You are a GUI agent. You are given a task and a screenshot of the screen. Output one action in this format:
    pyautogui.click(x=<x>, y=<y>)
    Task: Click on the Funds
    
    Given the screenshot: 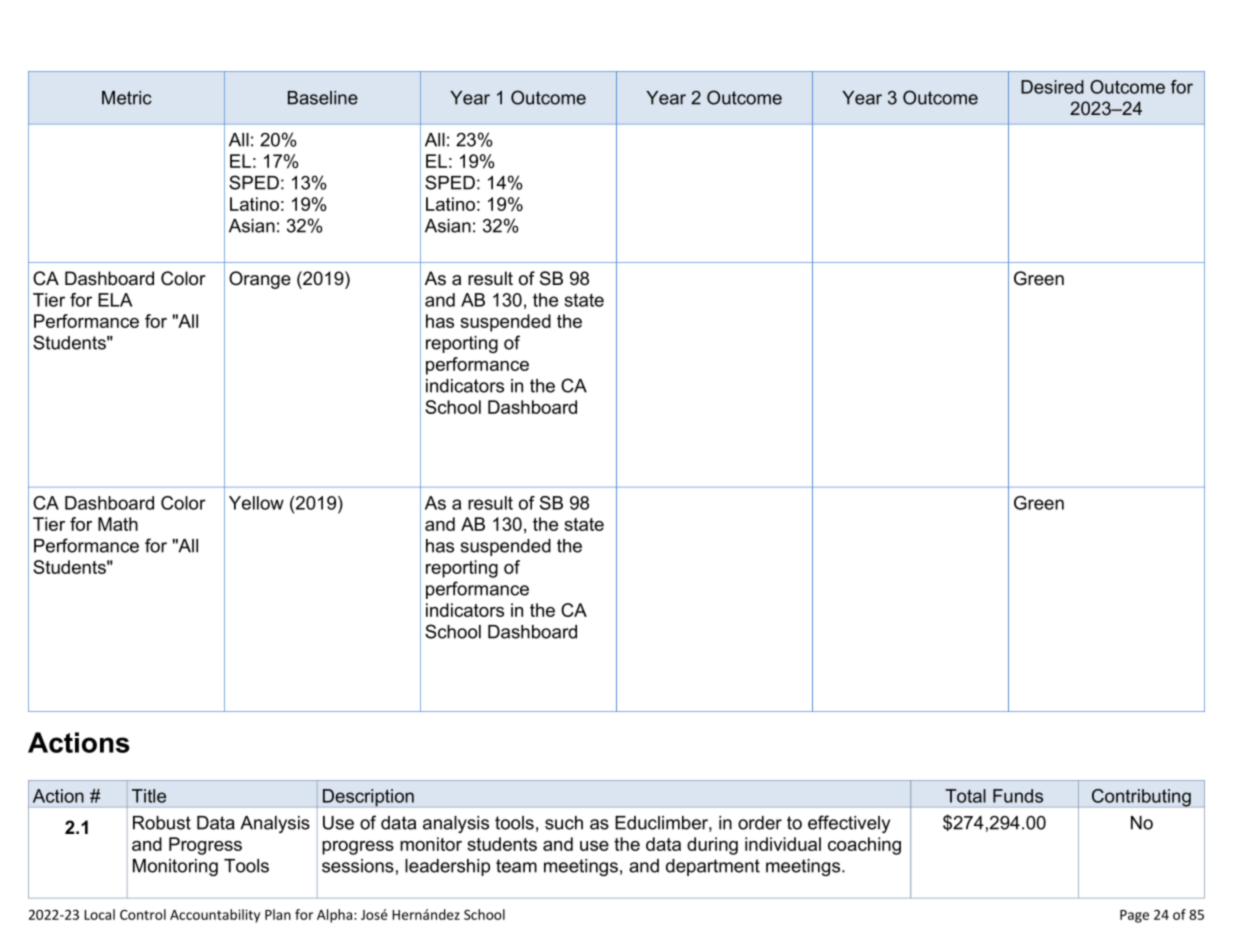 What is the action you would take?
    pyautogui.click(x=1018, y=796)
